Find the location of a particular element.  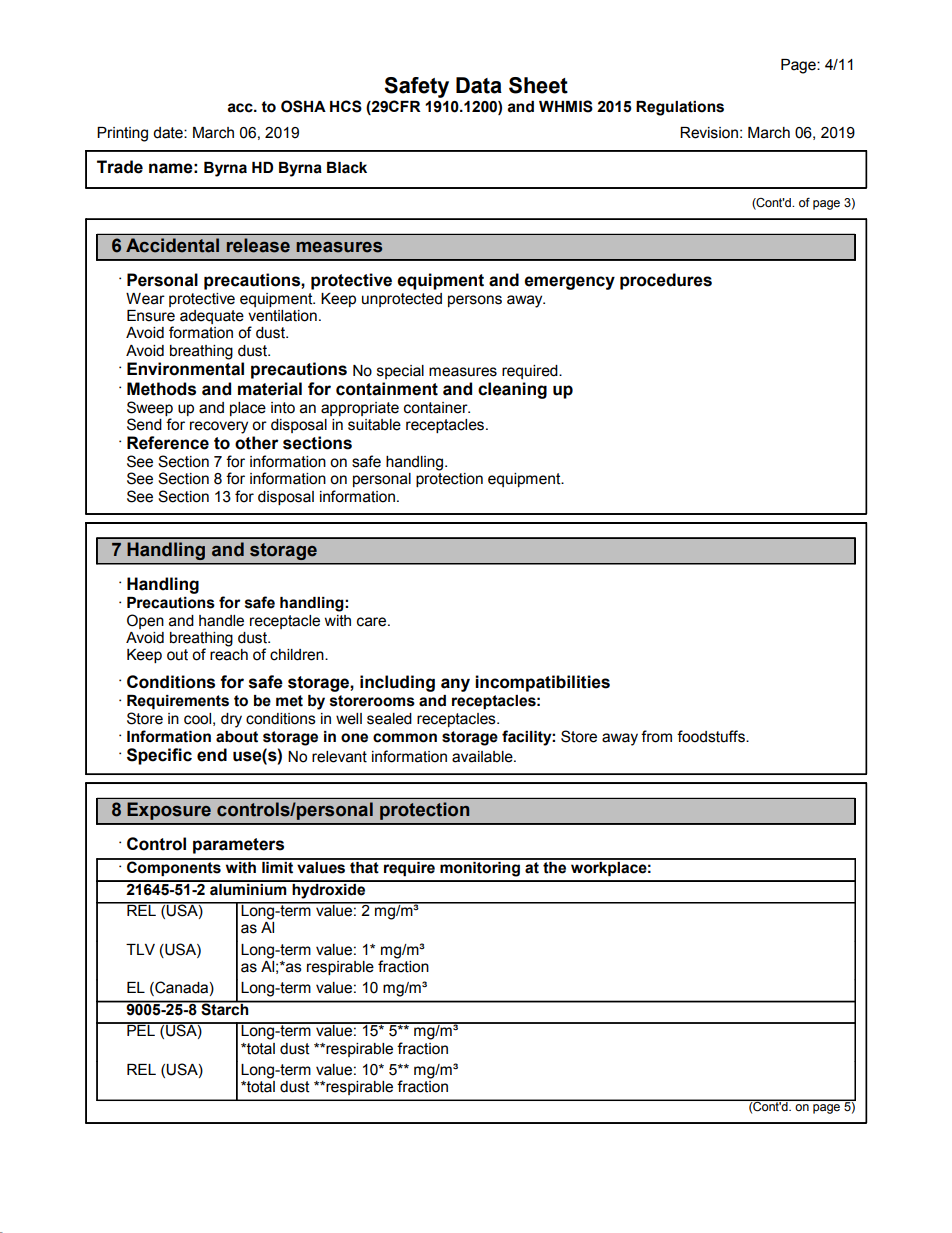

dry is located at coordinates (231, 720).
